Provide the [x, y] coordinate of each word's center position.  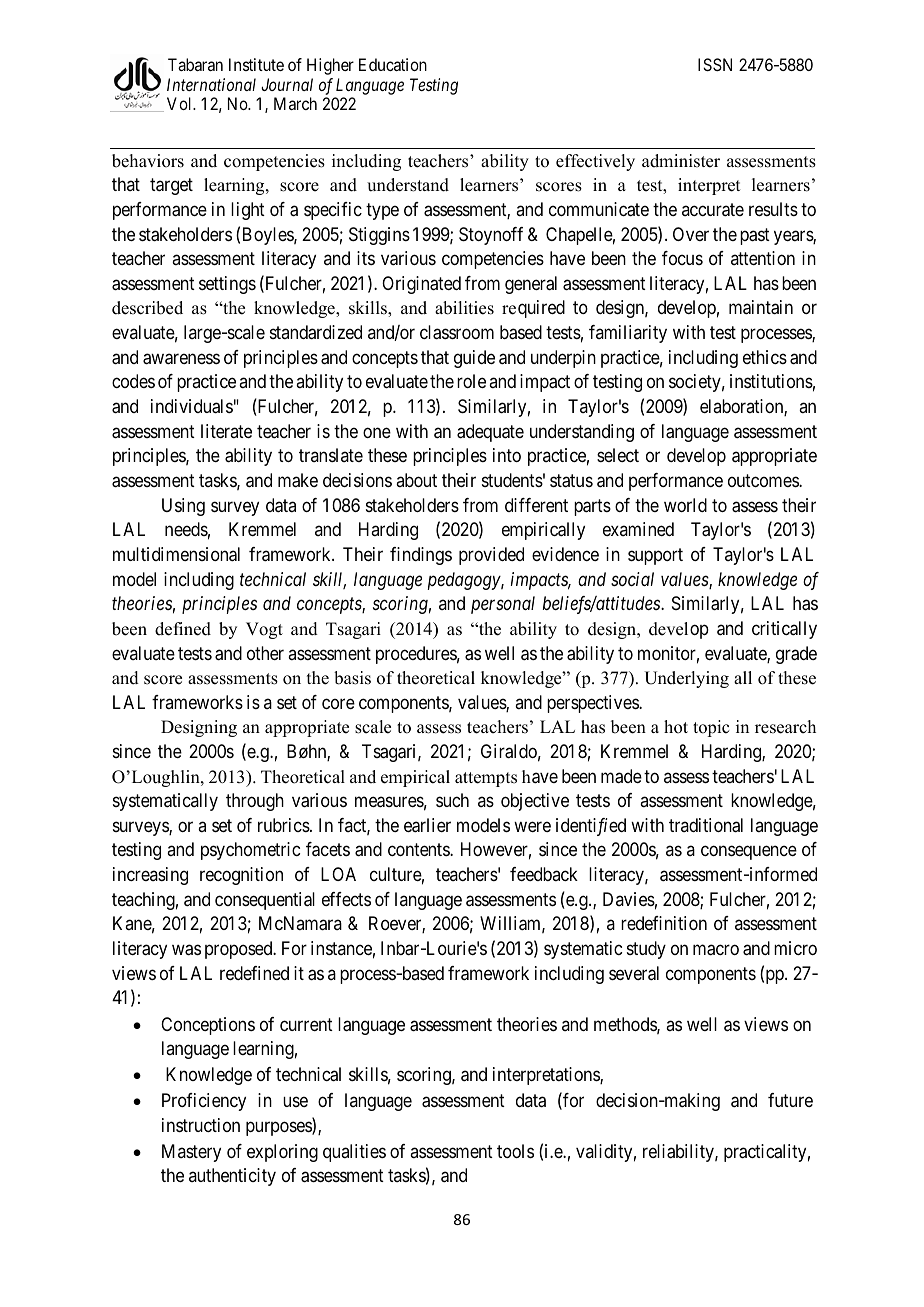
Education [393, 64]
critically [784, 630]
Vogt [264, 630]
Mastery [191, 1153]
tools [515, 1151]
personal [503, 605]
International [211, 84]
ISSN [715, 64]
